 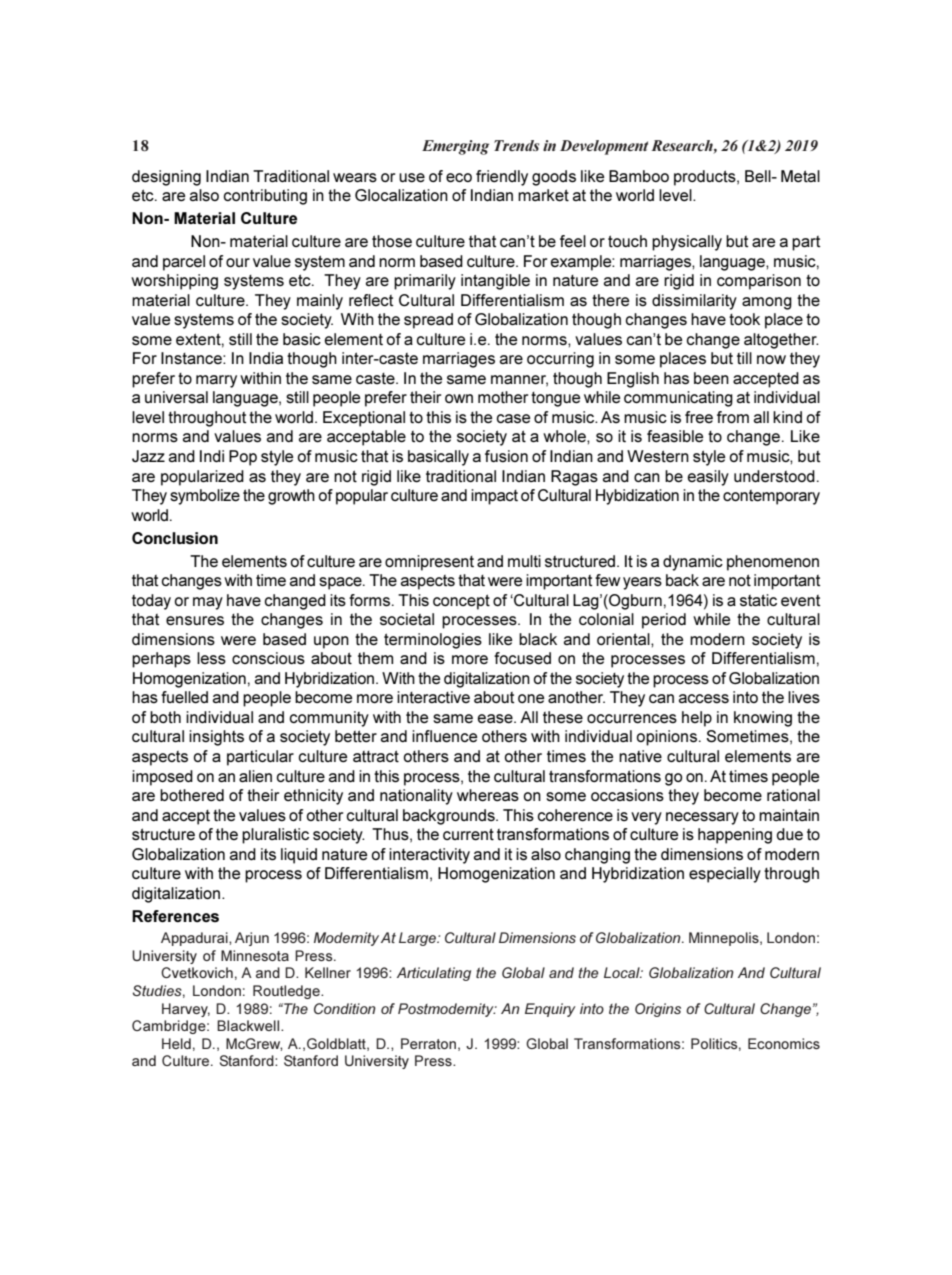 I want to click on whereas, so click(x=488, y=795).
